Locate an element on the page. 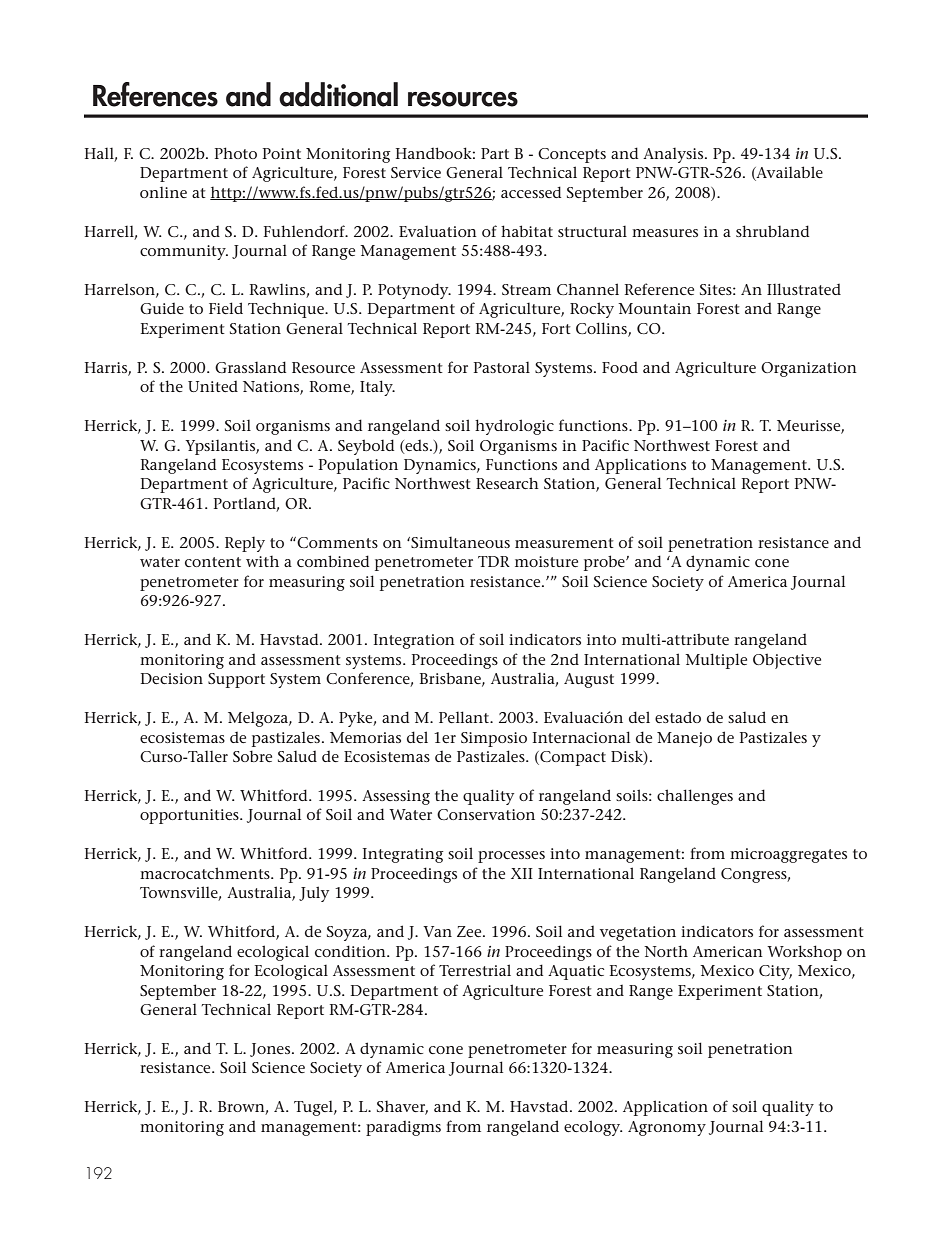  United is located at coordinates (213, 386).
